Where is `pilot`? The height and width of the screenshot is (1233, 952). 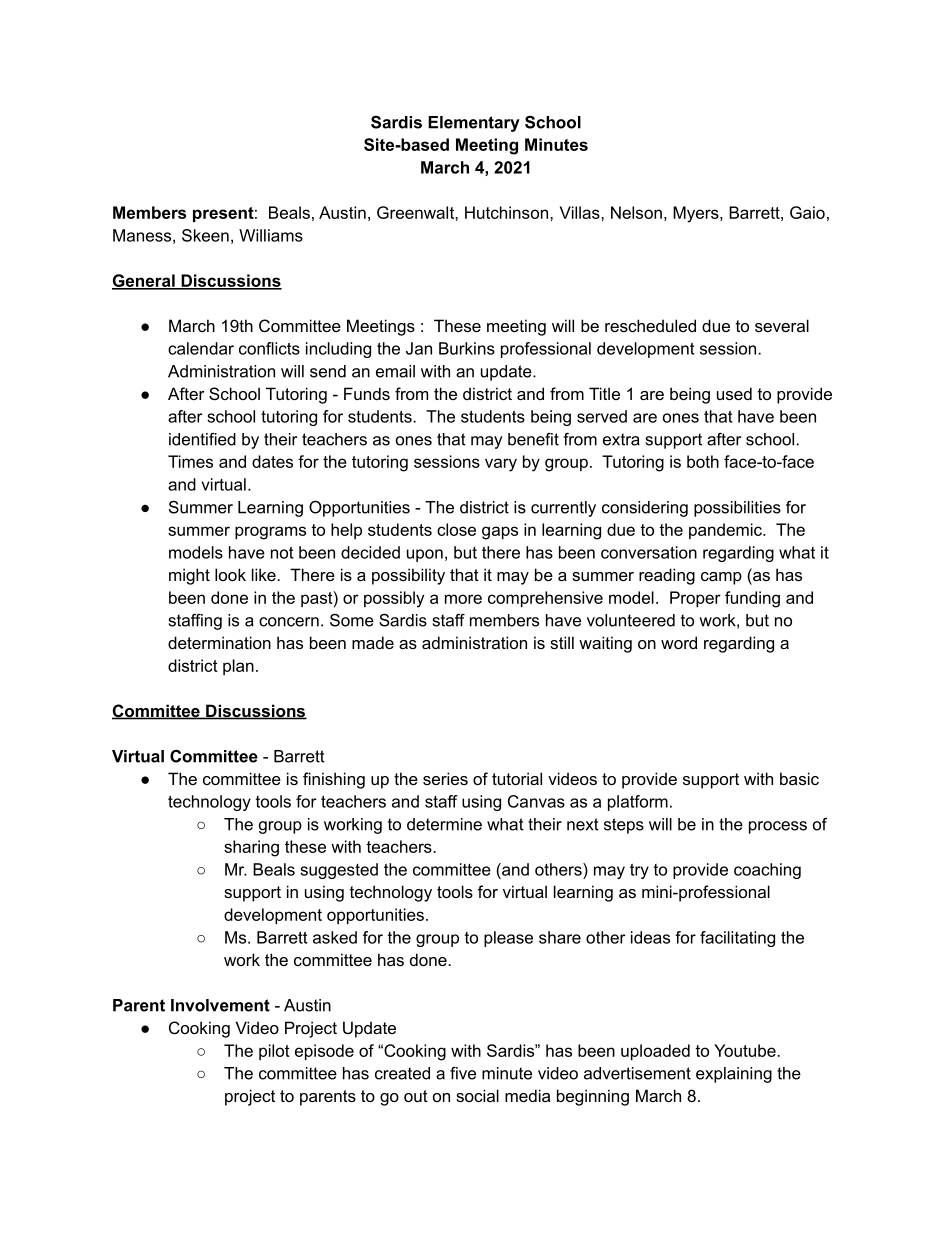 pilot is located at coordinates (274, 1052).
